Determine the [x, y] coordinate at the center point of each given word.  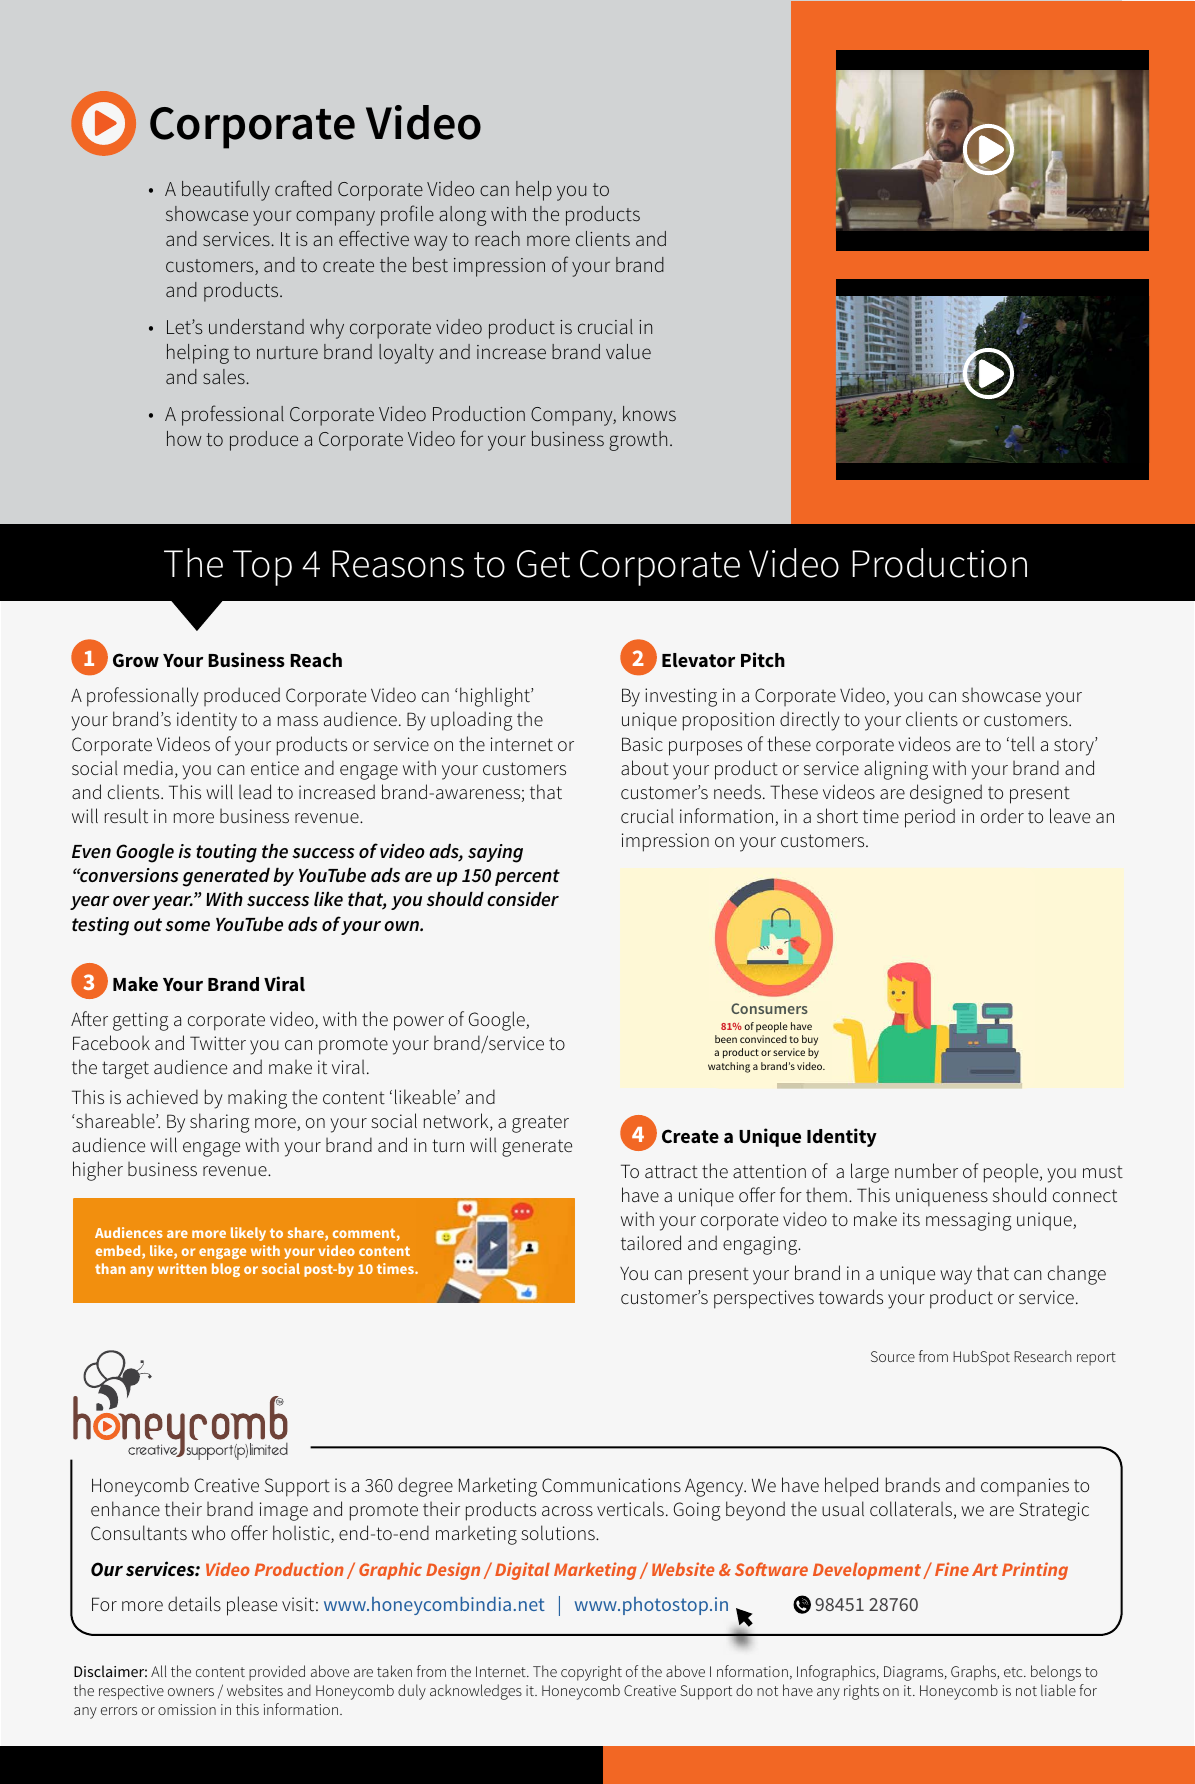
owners [191, 1692]
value [628, 351]
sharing [220, 1123]
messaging [969, 1221]
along [462, 216]
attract [671, 1171]
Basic [642, 744]
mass [298, 721]
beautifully [226, 190]
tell [1021, 743]
